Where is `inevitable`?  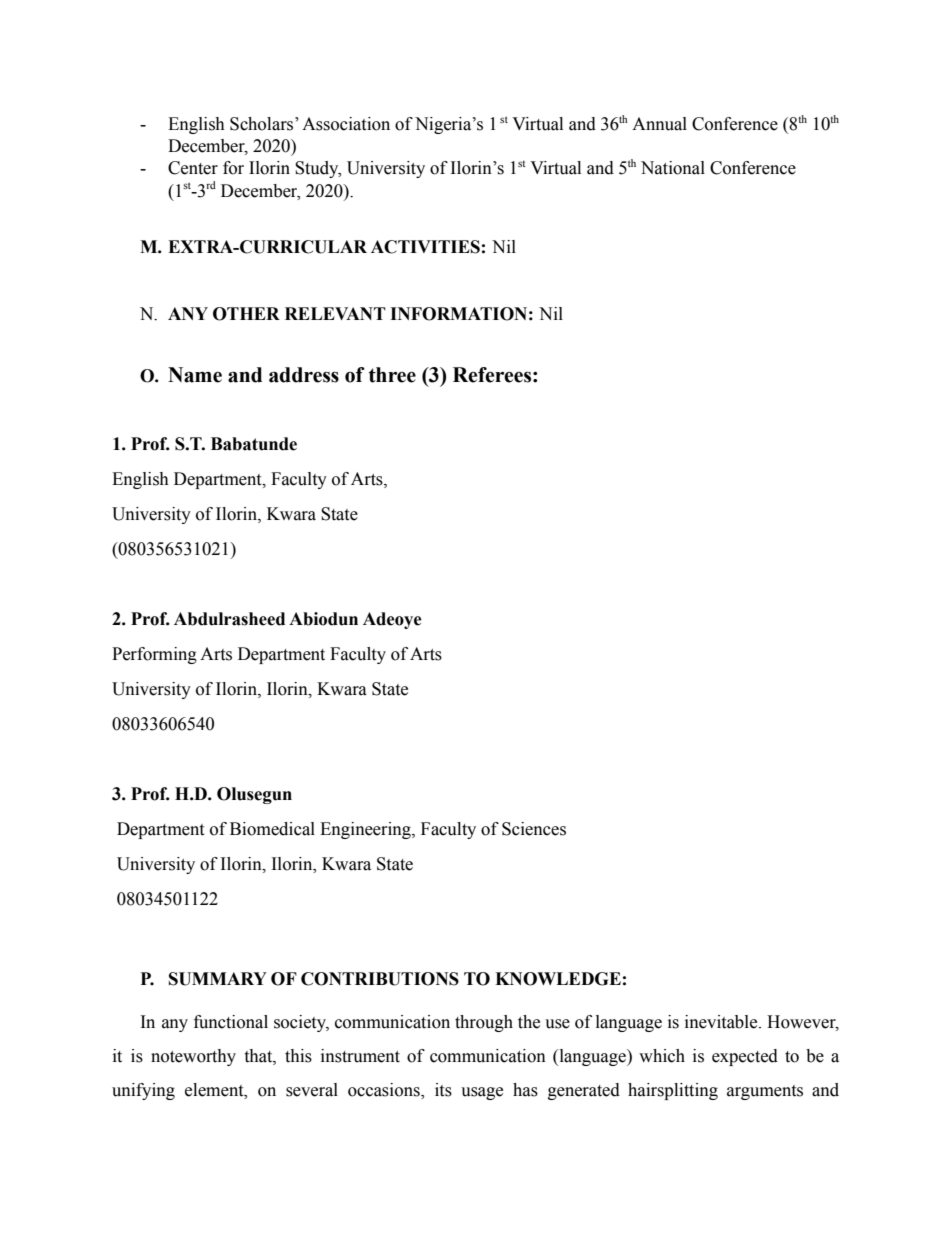
inevitable is located at coordinates (722, 1022).
